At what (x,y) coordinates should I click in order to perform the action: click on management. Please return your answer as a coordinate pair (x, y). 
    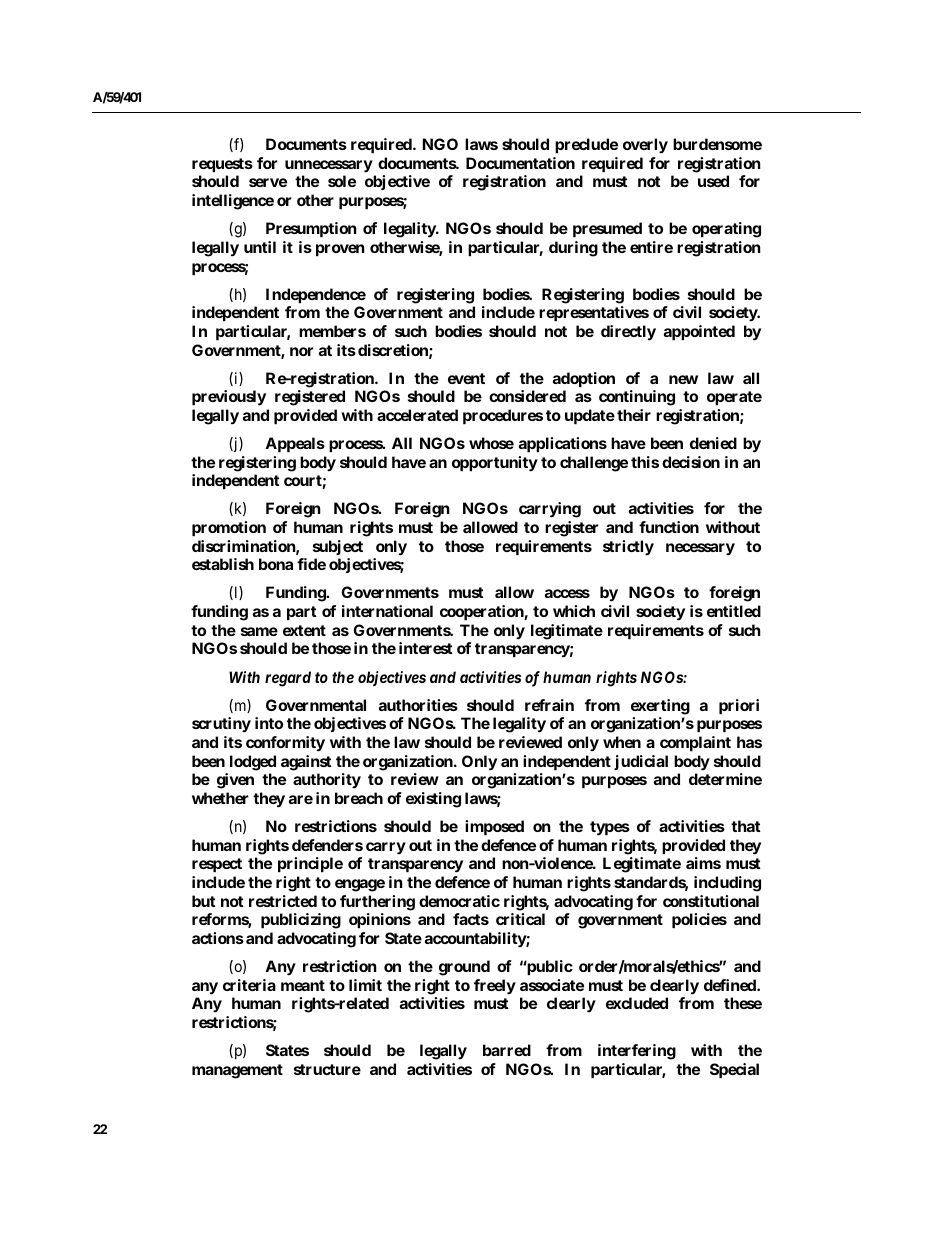
    Looking at the image, I should click on (237, 1071).
